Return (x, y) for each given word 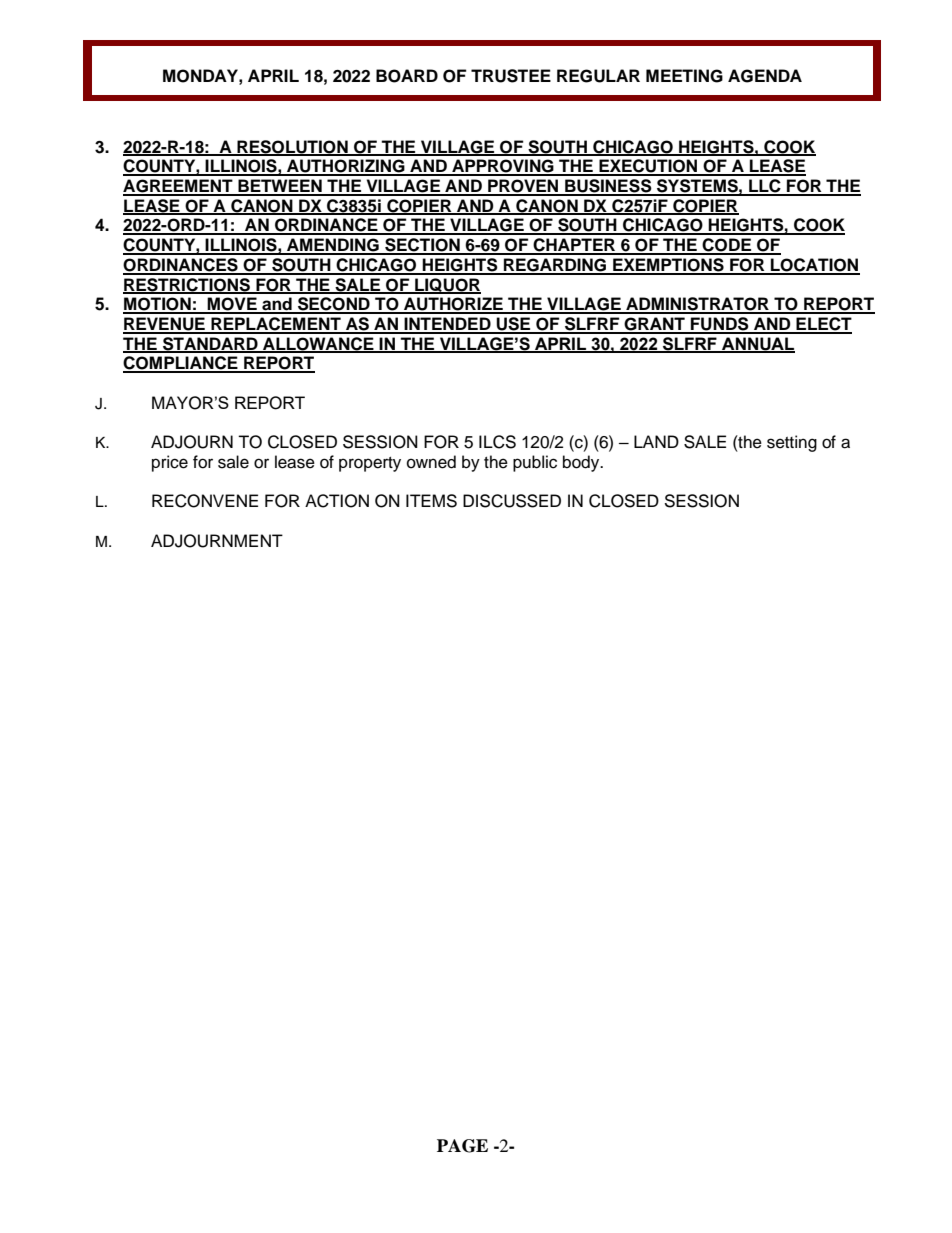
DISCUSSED (512, 501)
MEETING (684, 76)
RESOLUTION (292, 147)
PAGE (462, 1146)
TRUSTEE (511, 76)
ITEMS (431, 501)
